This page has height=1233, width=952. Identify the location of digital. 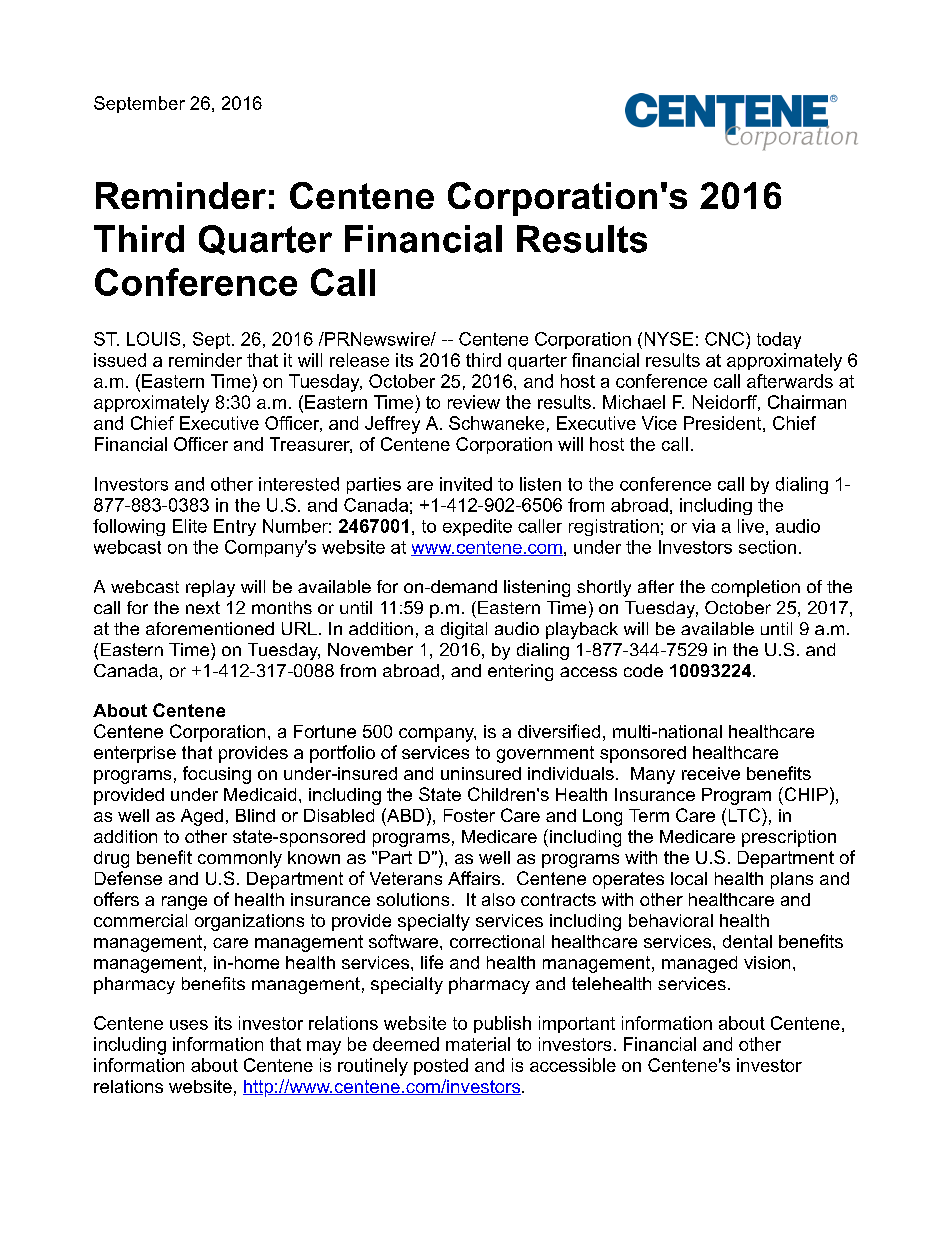
(464, 630).
